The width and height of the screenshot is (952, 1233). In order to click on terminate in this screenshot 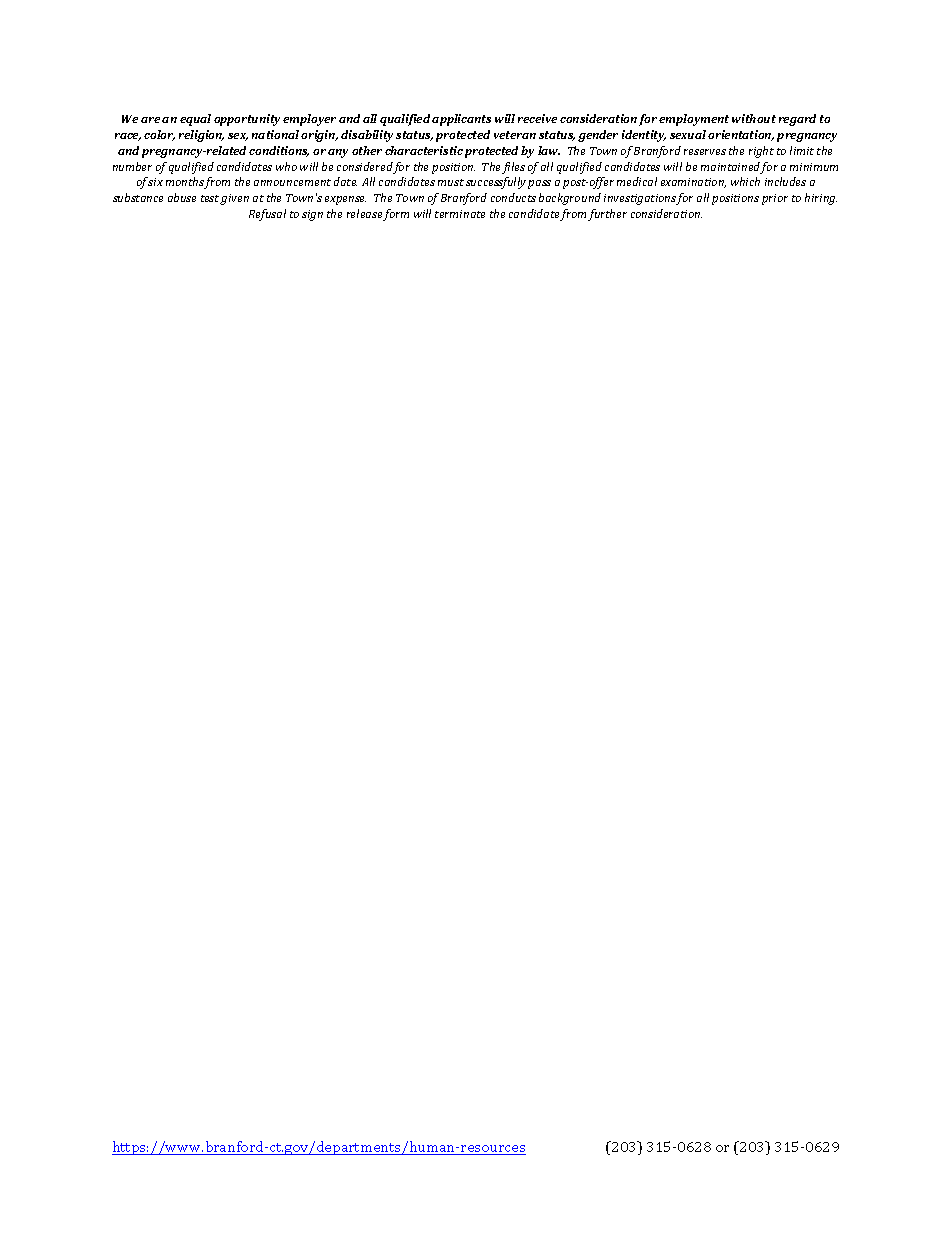, I will do `click(460, 214)`.
